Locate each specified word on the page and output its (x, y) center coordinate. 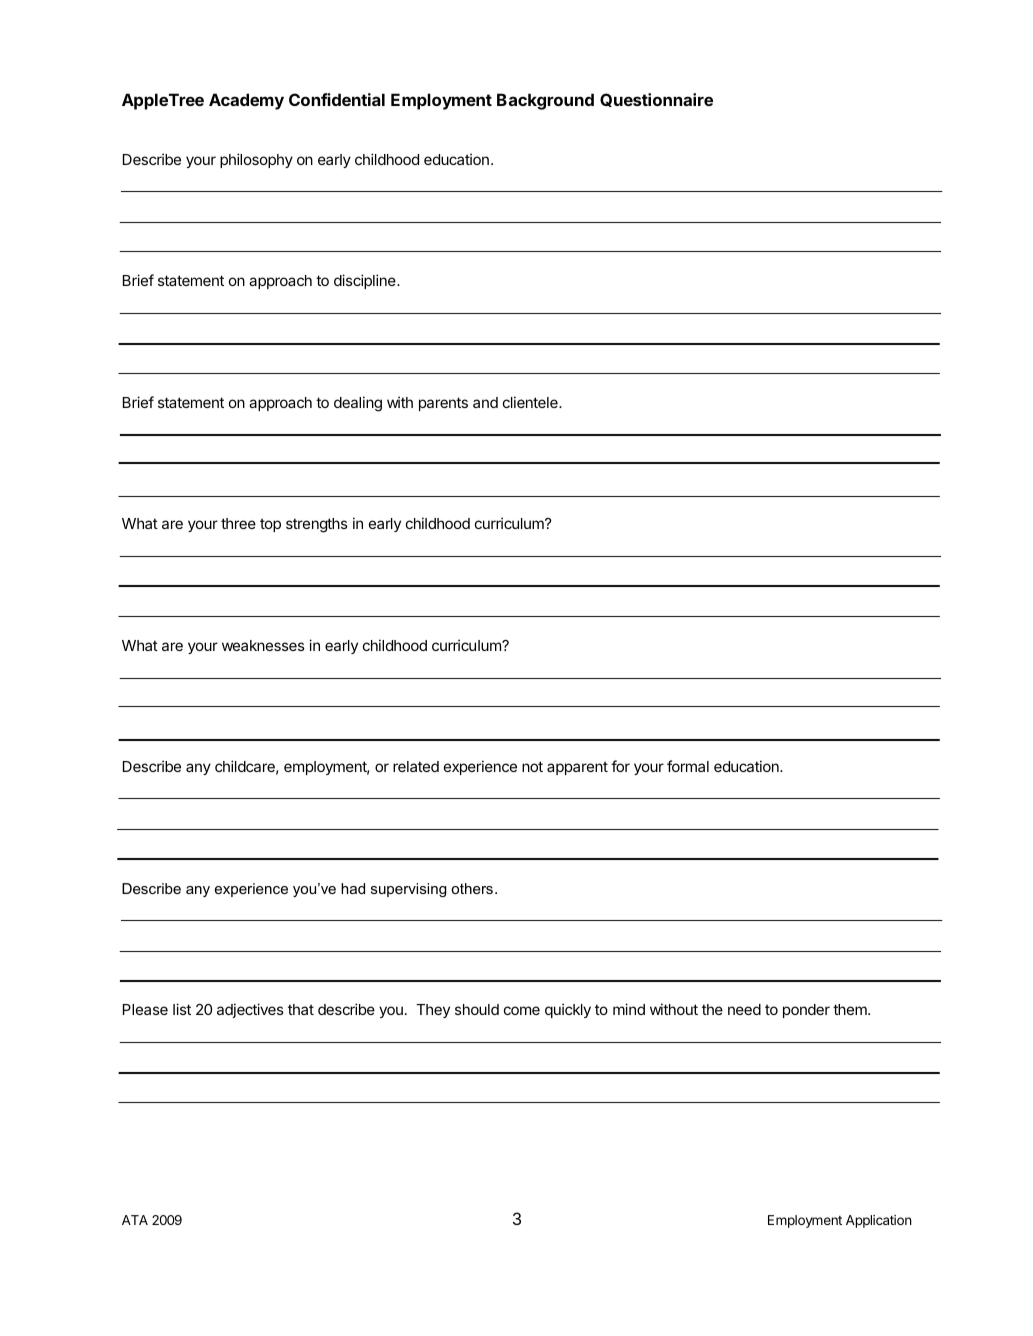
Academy (246, 101)
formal (688, 766)
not (532, 766)
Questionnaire (656, 100)
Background (545, 101)
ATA (135, 1220)
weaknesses (263, 645)
